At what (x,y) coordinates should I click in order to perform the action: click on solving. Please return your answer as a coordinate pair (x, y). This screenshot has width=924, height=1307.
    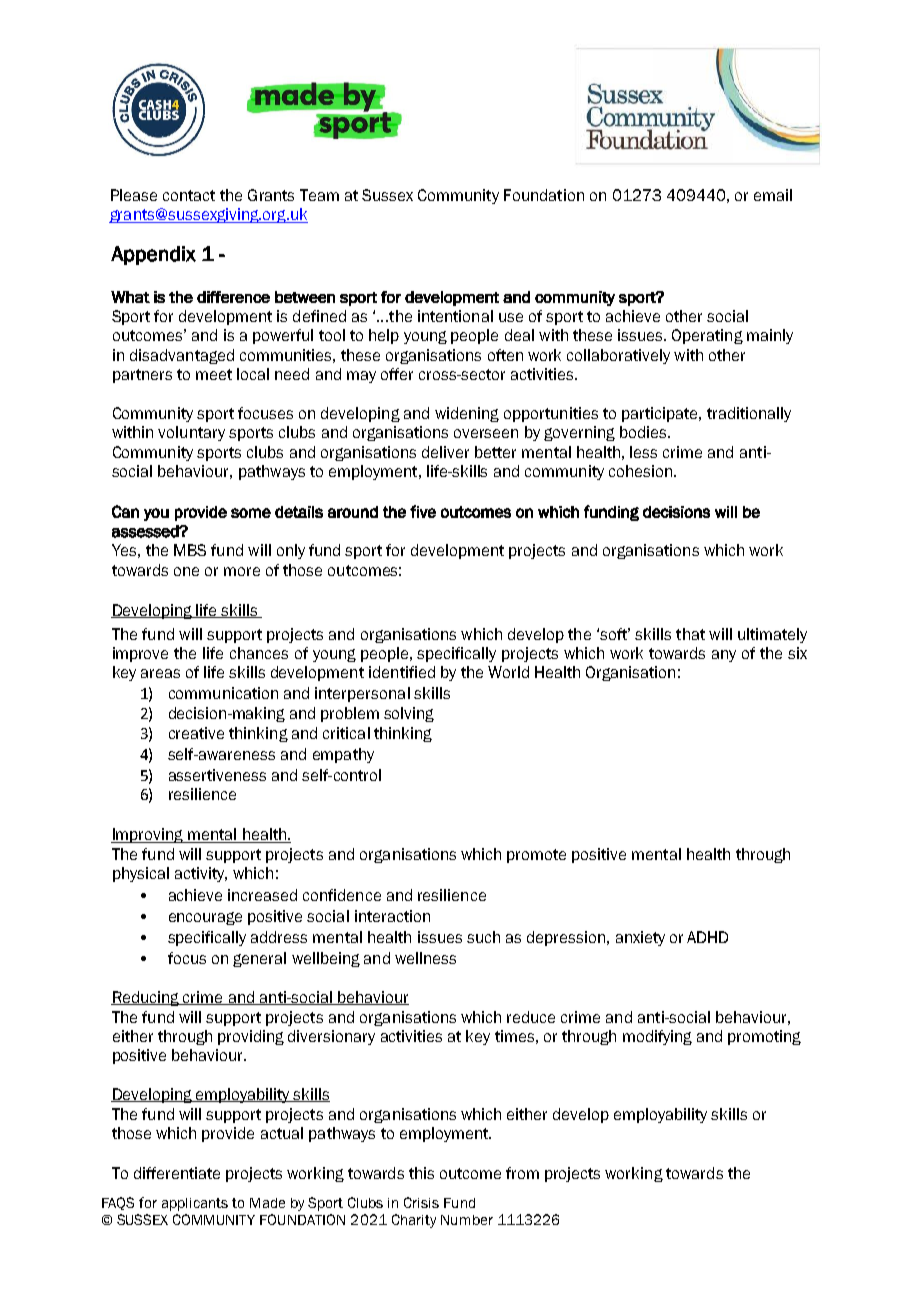
    Looking at the image, I should click on (409, 714).
